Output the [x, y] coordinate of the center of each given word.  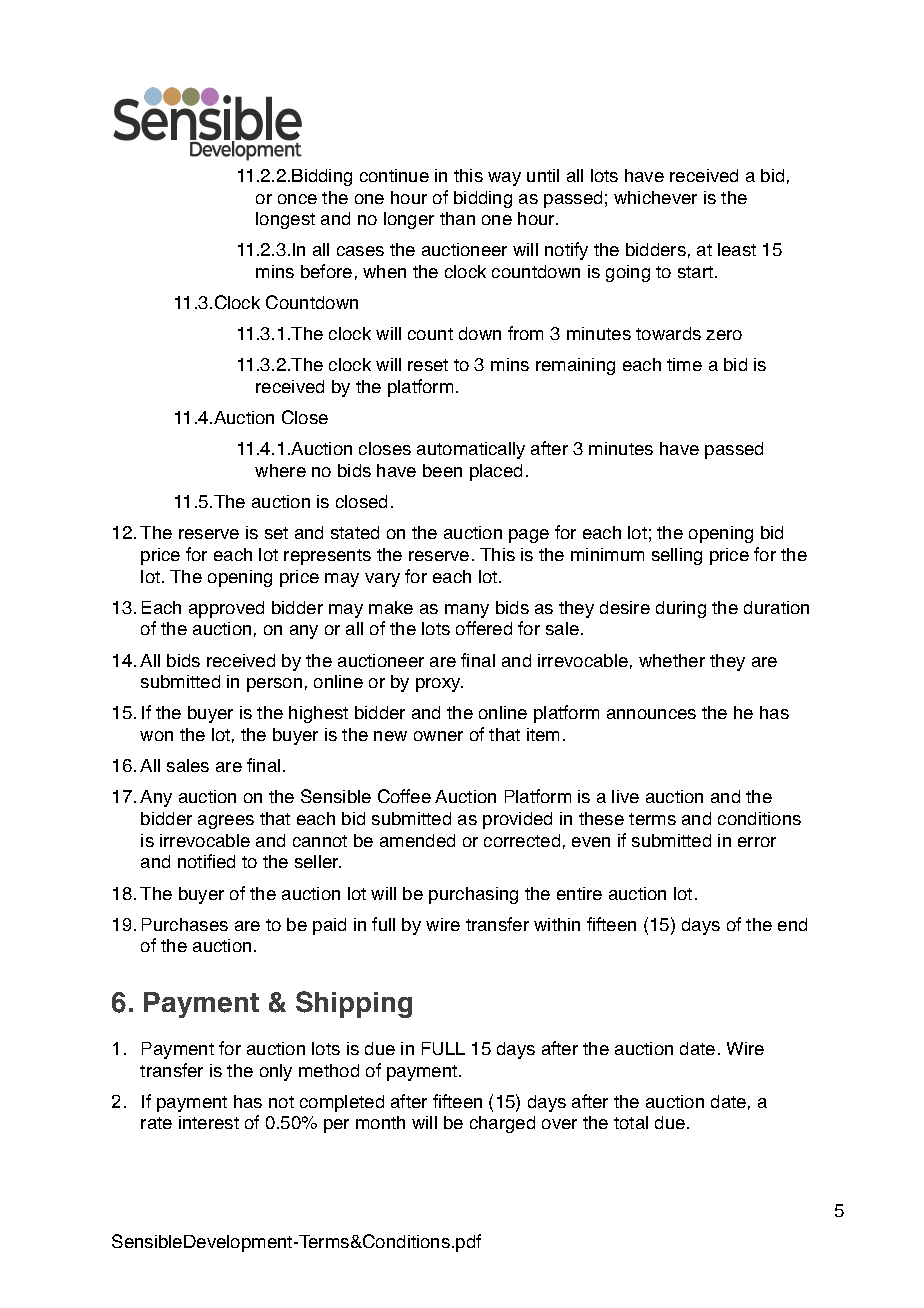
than [457, 218]
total [631, 1122]
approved [226, 609]
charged [502, 1124]
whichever [655, 197]
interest [209, 1122]
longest [285, 220]
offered [484, 628]
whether [672, 660]
